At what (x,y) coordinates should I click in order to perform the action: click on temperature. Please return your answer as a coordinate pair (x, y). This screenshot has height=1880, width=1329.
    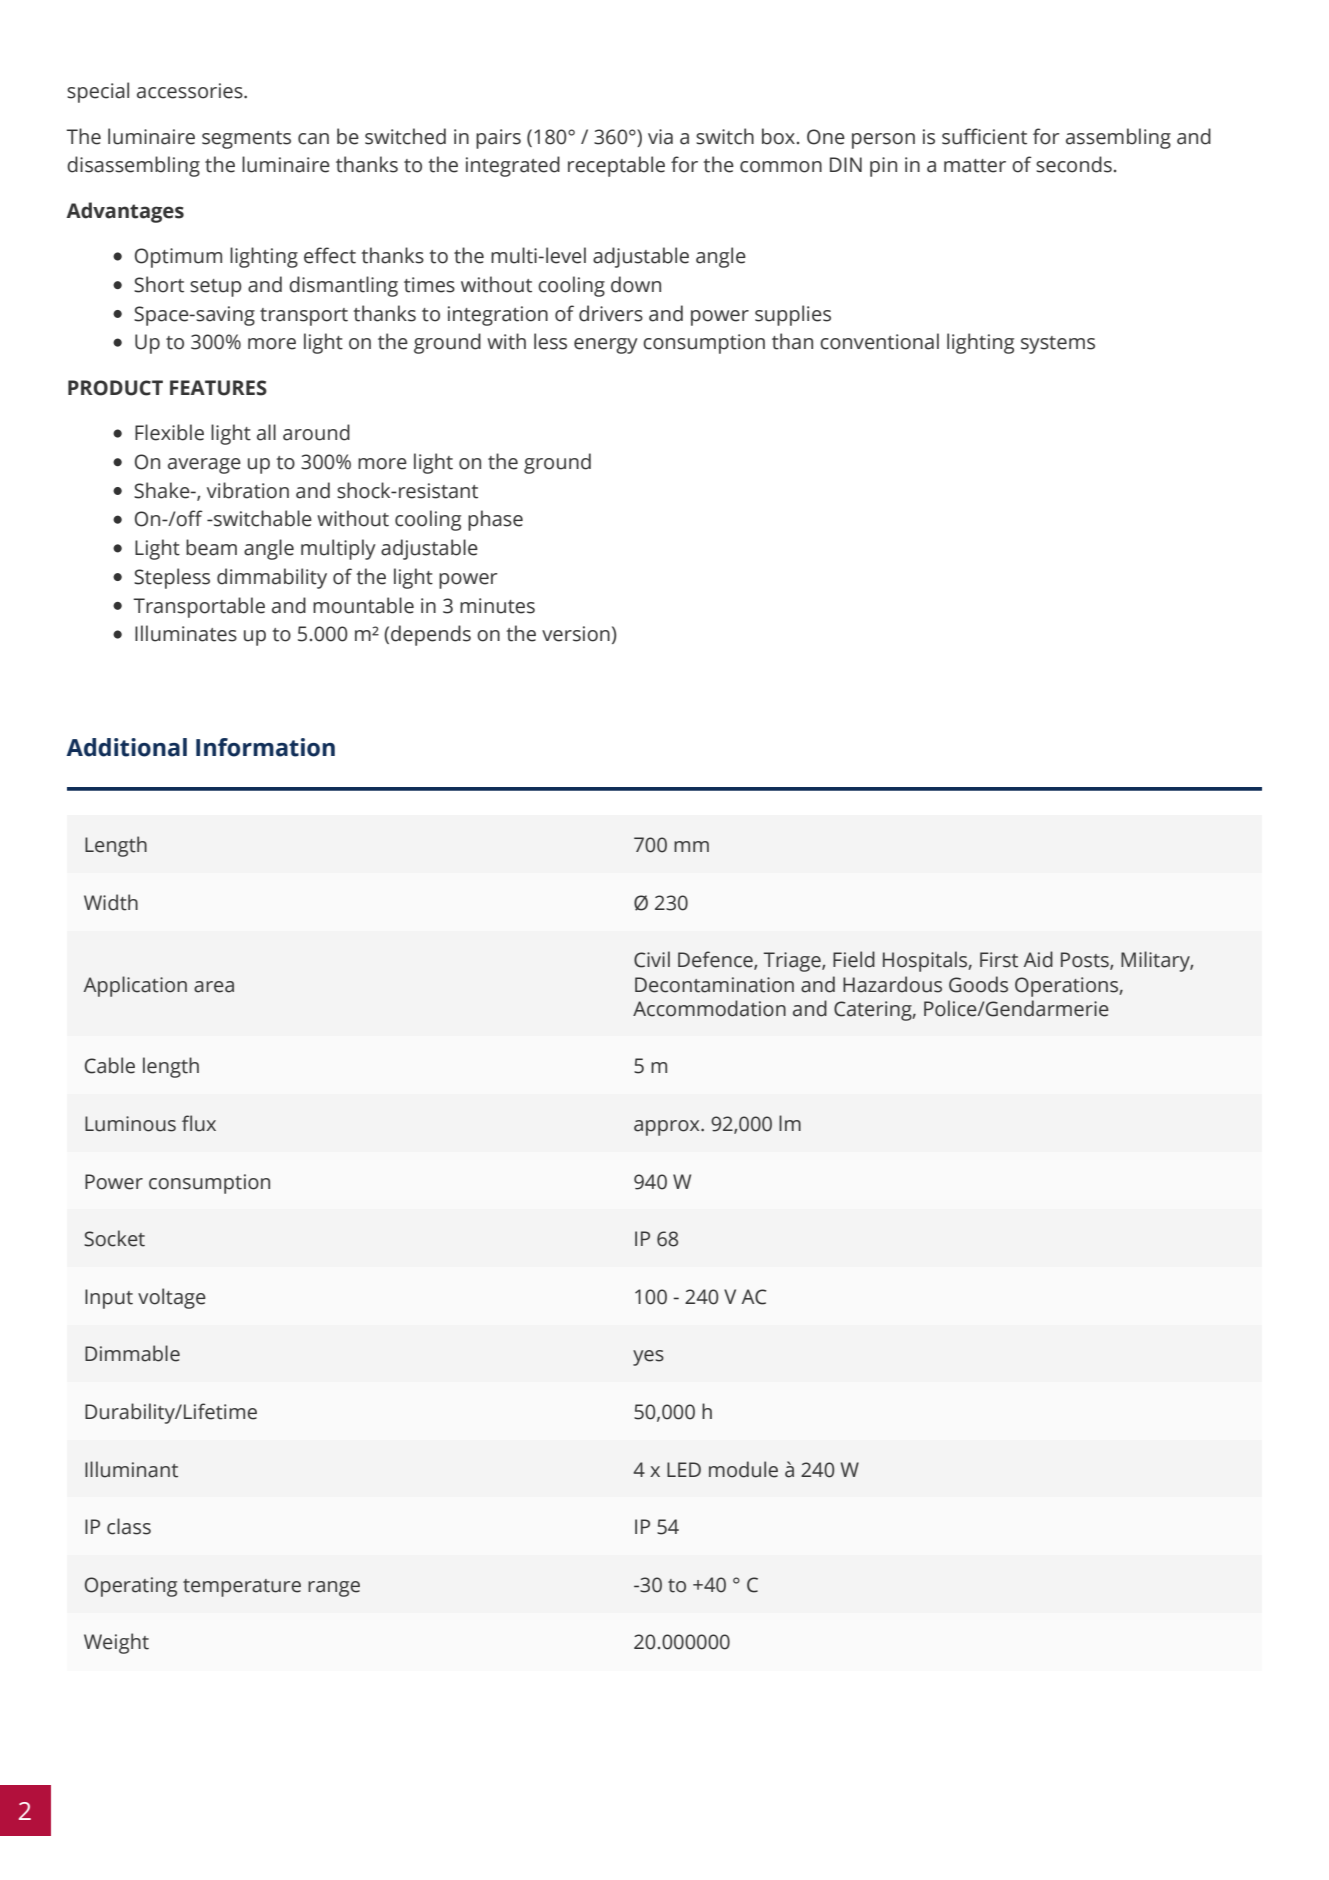
    Looking at the image, I should click on (242, 1588).
